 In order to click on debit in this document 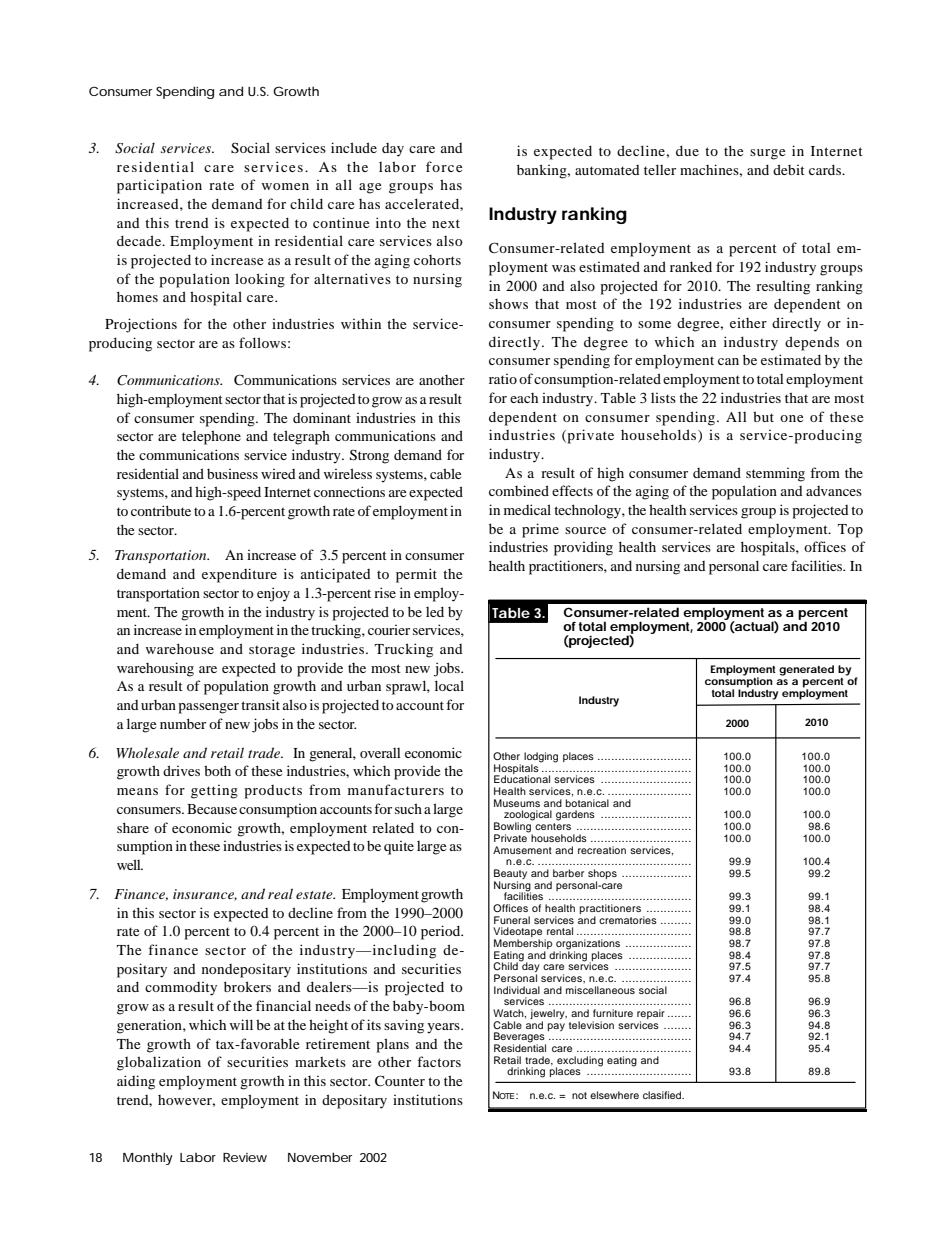, I will do `click(789, 169)`.
